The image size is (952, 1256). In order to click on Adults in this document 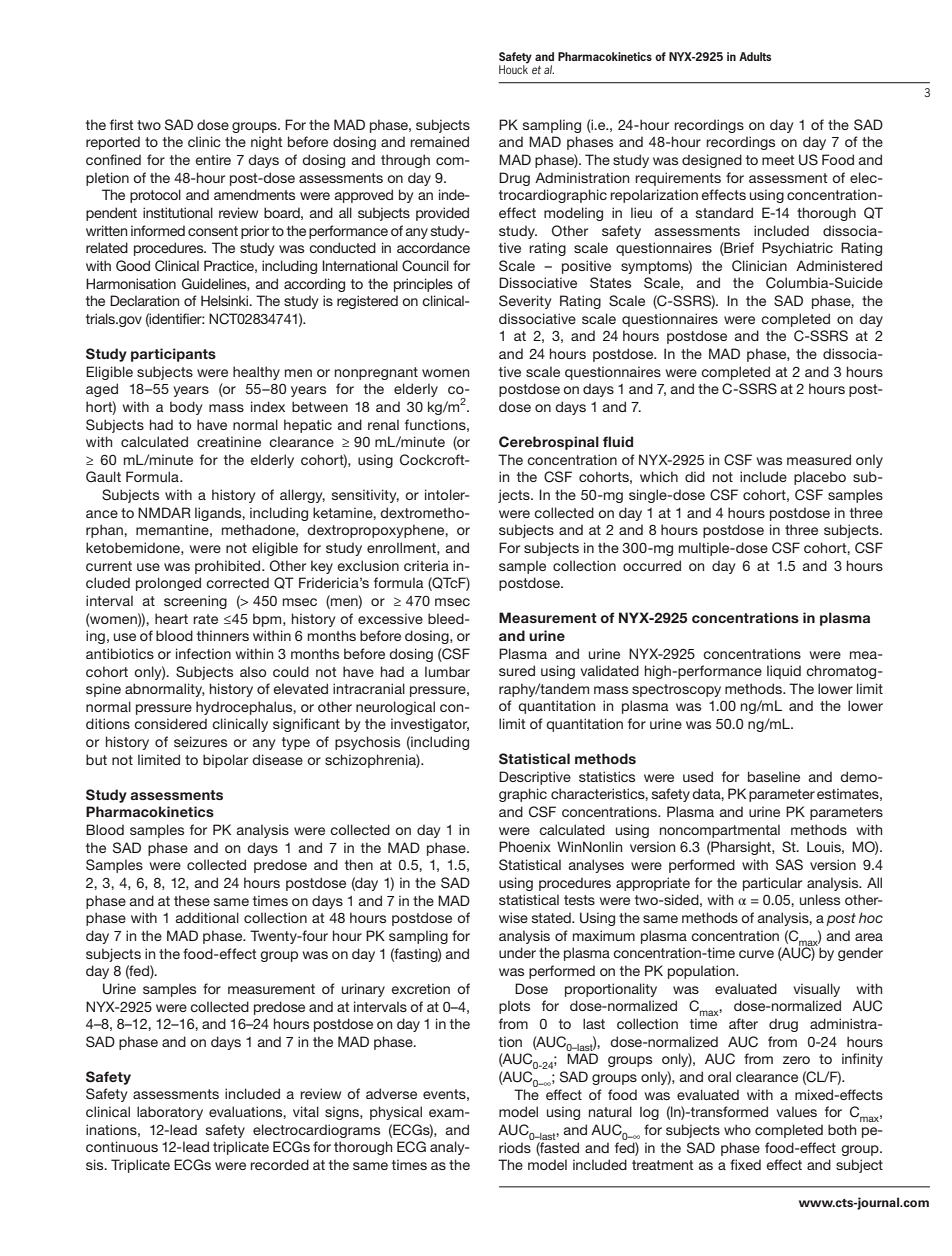, I will do `click(755, 56)`.
